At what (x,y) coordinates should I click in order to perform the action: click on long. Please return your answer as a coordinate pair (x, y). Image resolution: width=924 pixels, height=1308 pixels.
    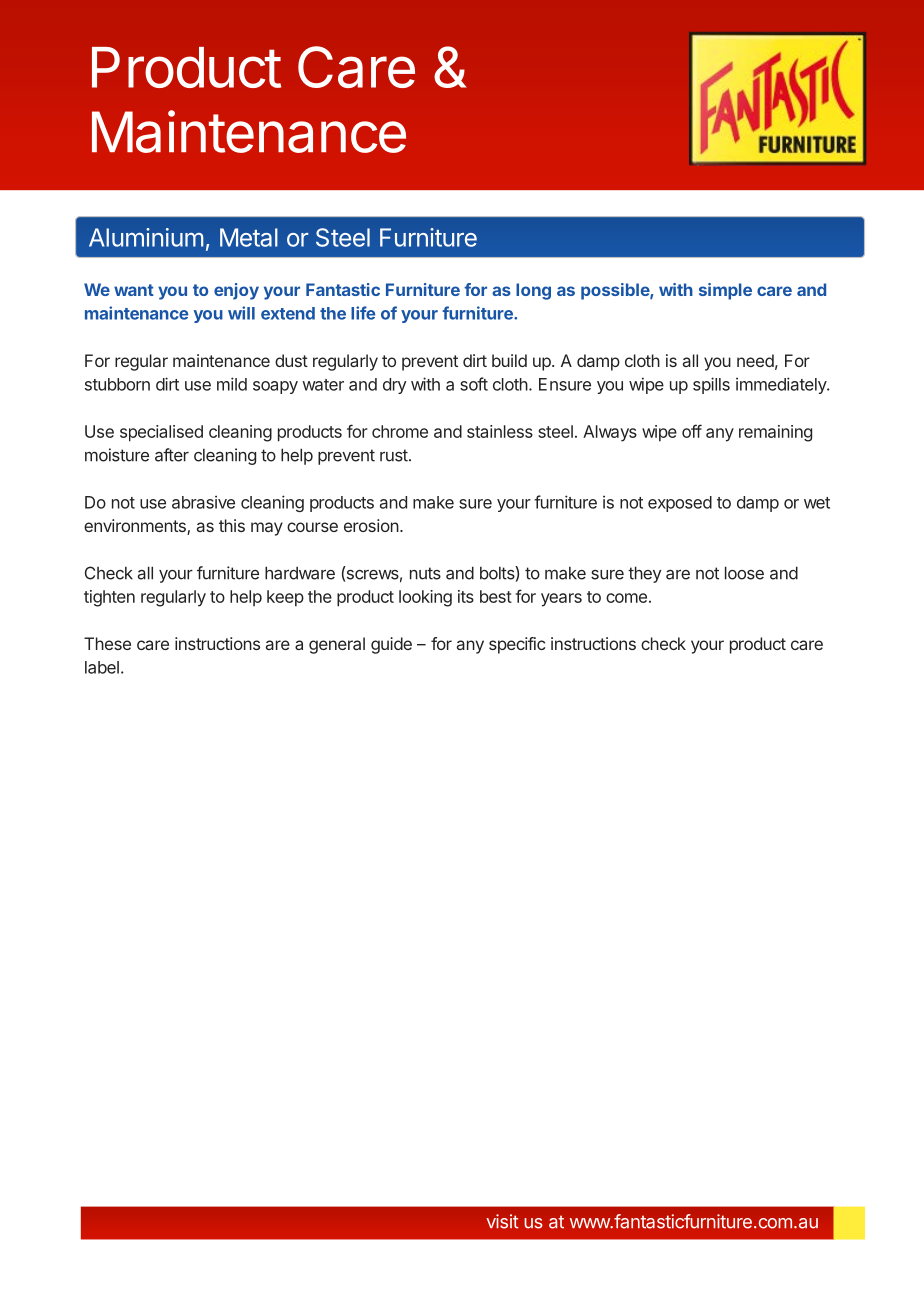
    Looking at the image, I should click on (533, 291).
